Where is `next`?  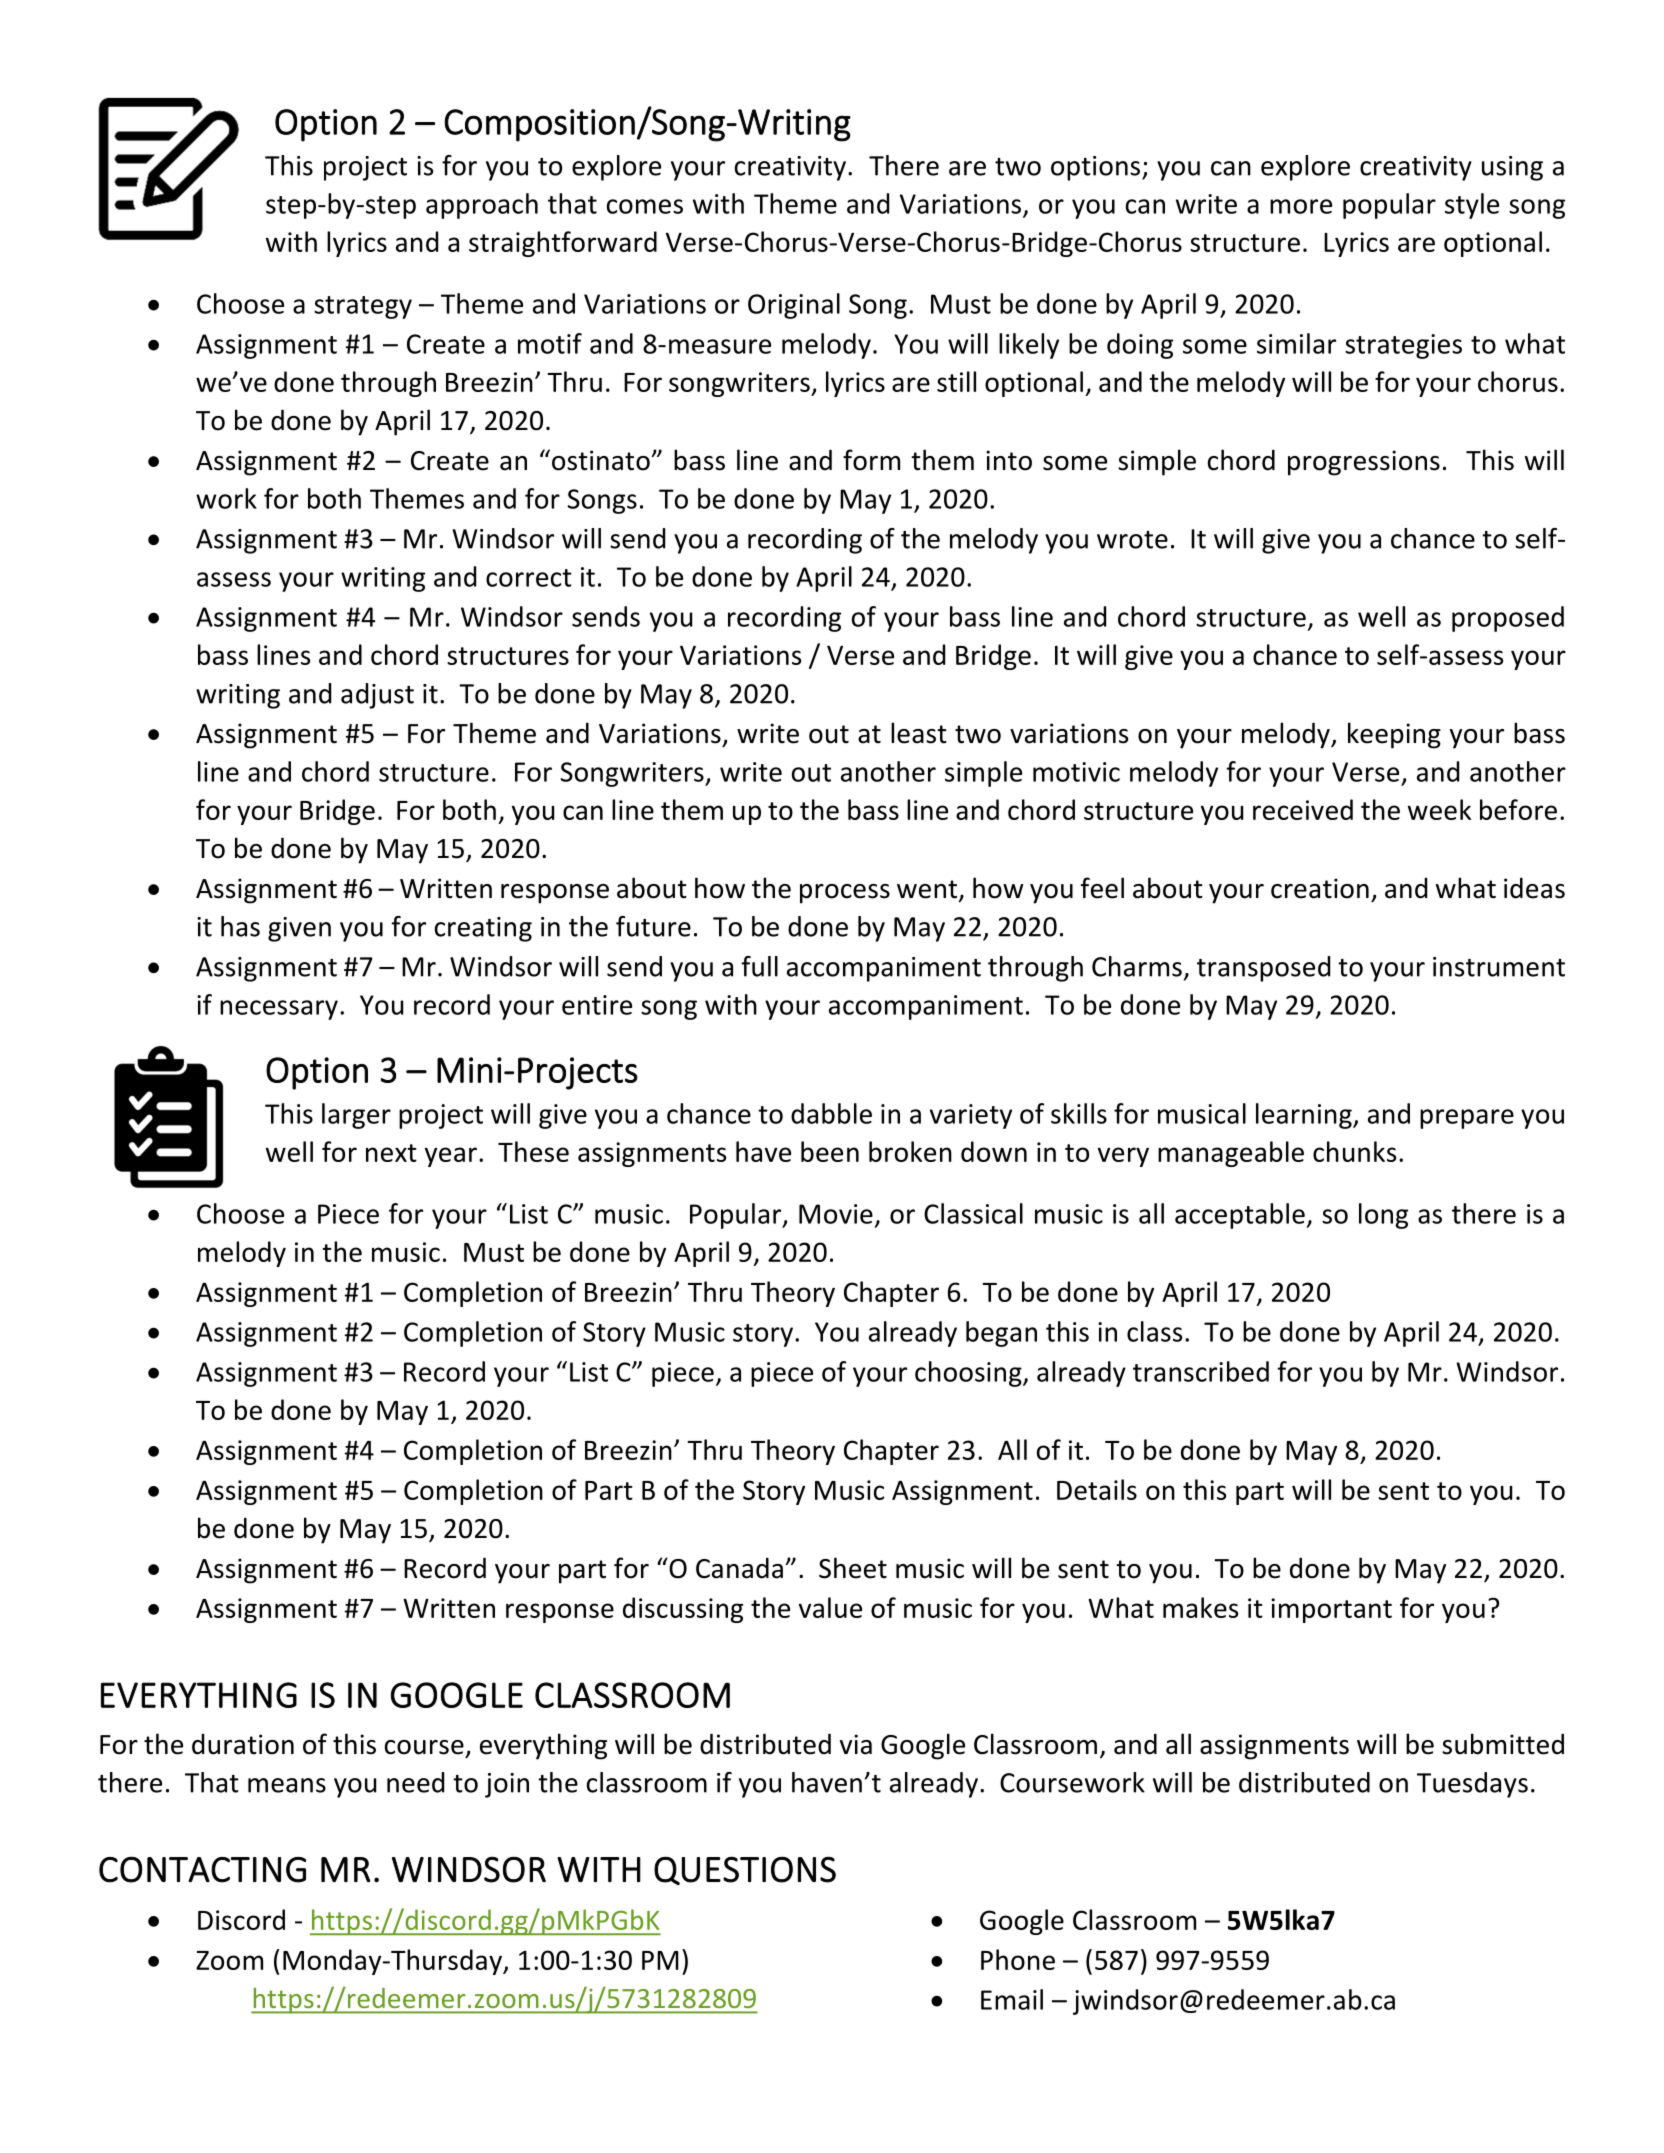
next is located at coordinates (391, 1153).
